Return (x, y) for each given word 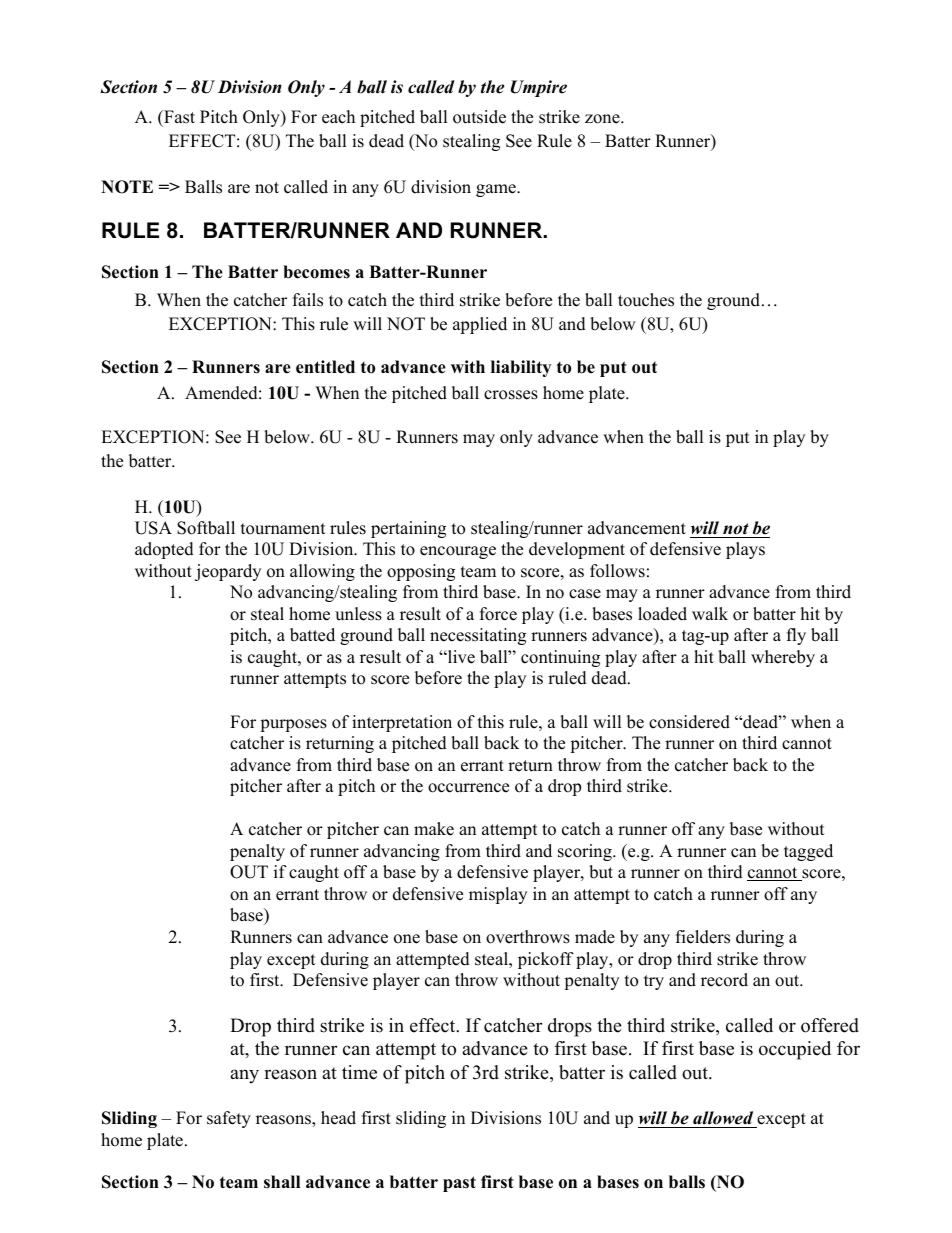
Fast (178, 117)
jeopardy (228, 572)
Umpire (539, 88)
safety (229, 1119)
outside (479, 117)
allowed (723, 1118)
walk (710, 613)
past (459, 1184)
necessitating (478, 636)
